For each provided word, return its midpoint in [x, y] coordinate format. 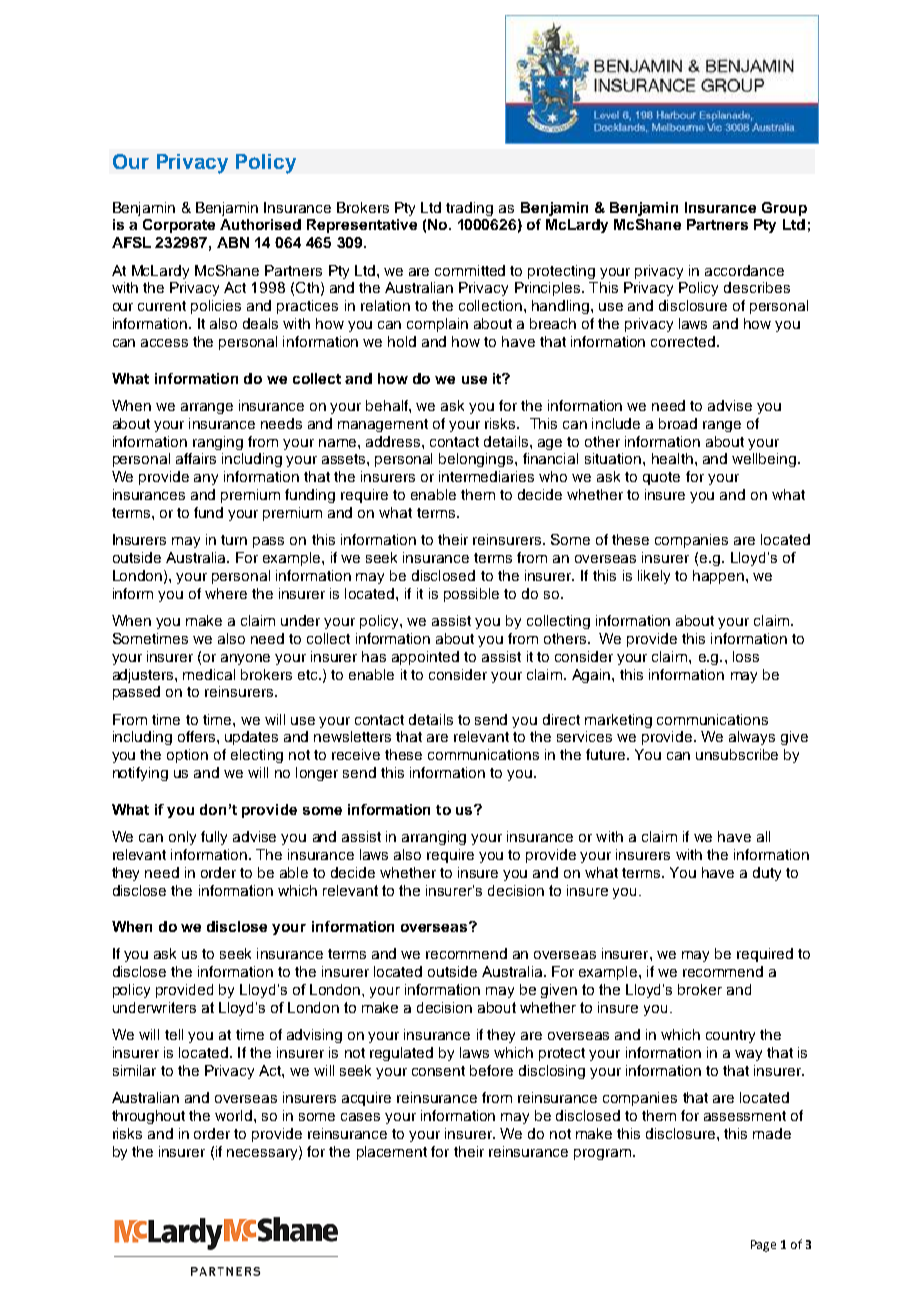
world [235, 1115]
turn [234, 540]
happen [718, 577]
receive [356, 754]
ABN [233, 242]
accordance [744, 270]
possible [471, 595]
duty [767, 874]
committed [470, 270]
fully [214, 838]
